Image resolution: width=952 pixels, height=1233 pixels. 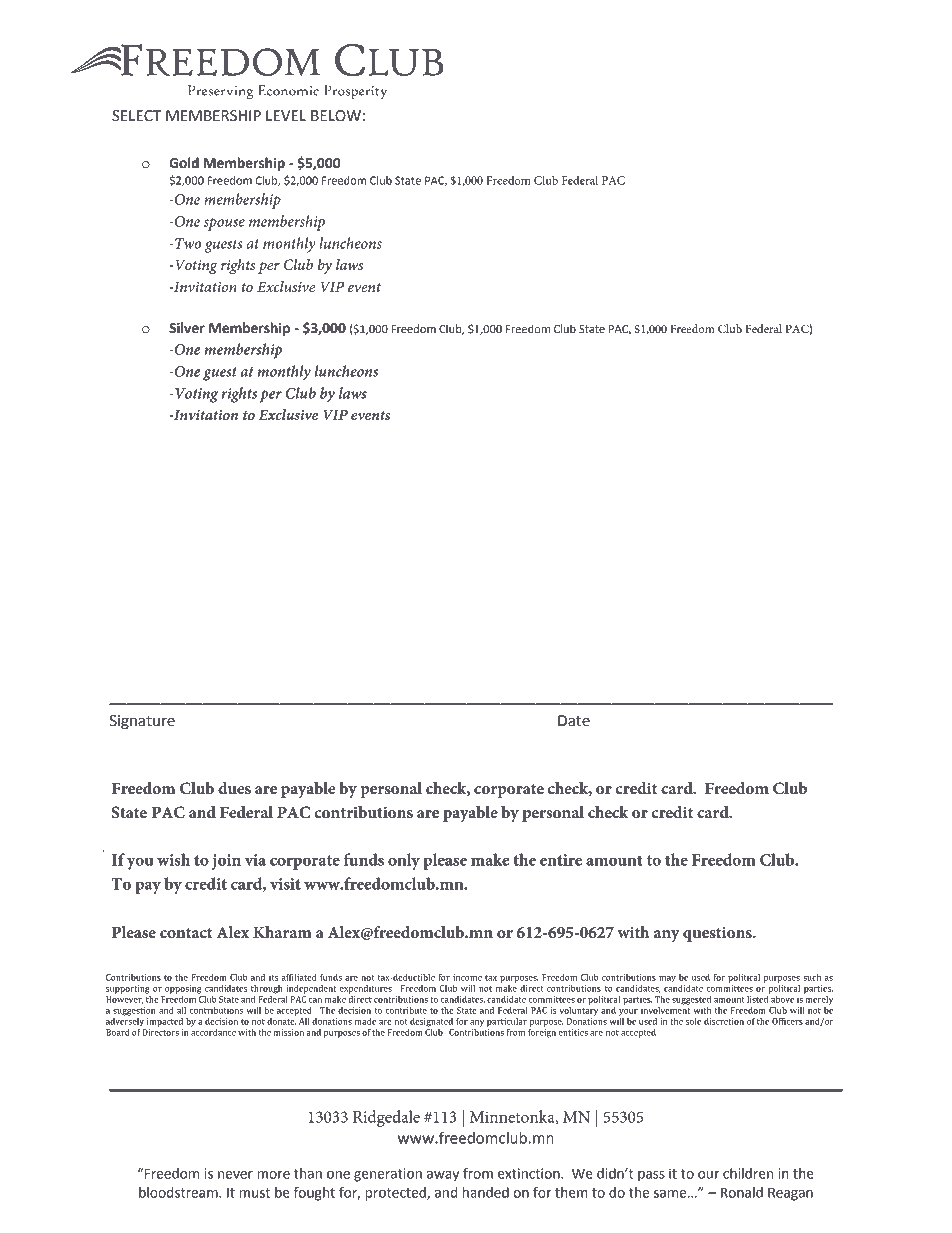 What do you see at coordinates (224, 224) in the document?
I see `spouse` at bounding box center [224, 224].
